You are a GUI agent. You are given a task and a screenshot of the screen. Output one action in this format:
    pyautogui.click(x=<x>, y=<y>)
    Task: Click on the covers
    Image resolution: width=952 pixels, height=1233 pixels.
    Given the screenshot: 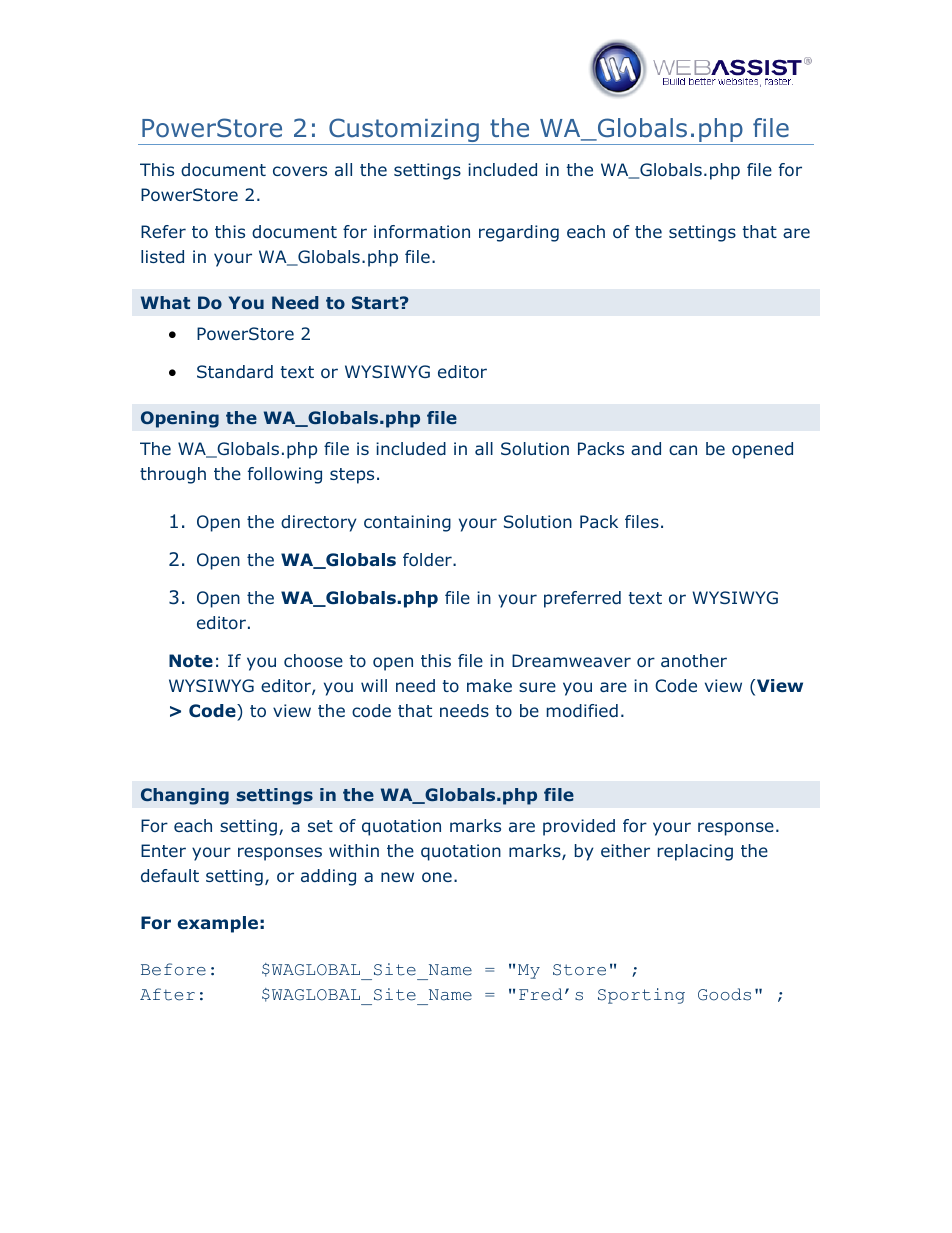 What is the action you would take?
    pyautogui.click(x=300, y=171)
